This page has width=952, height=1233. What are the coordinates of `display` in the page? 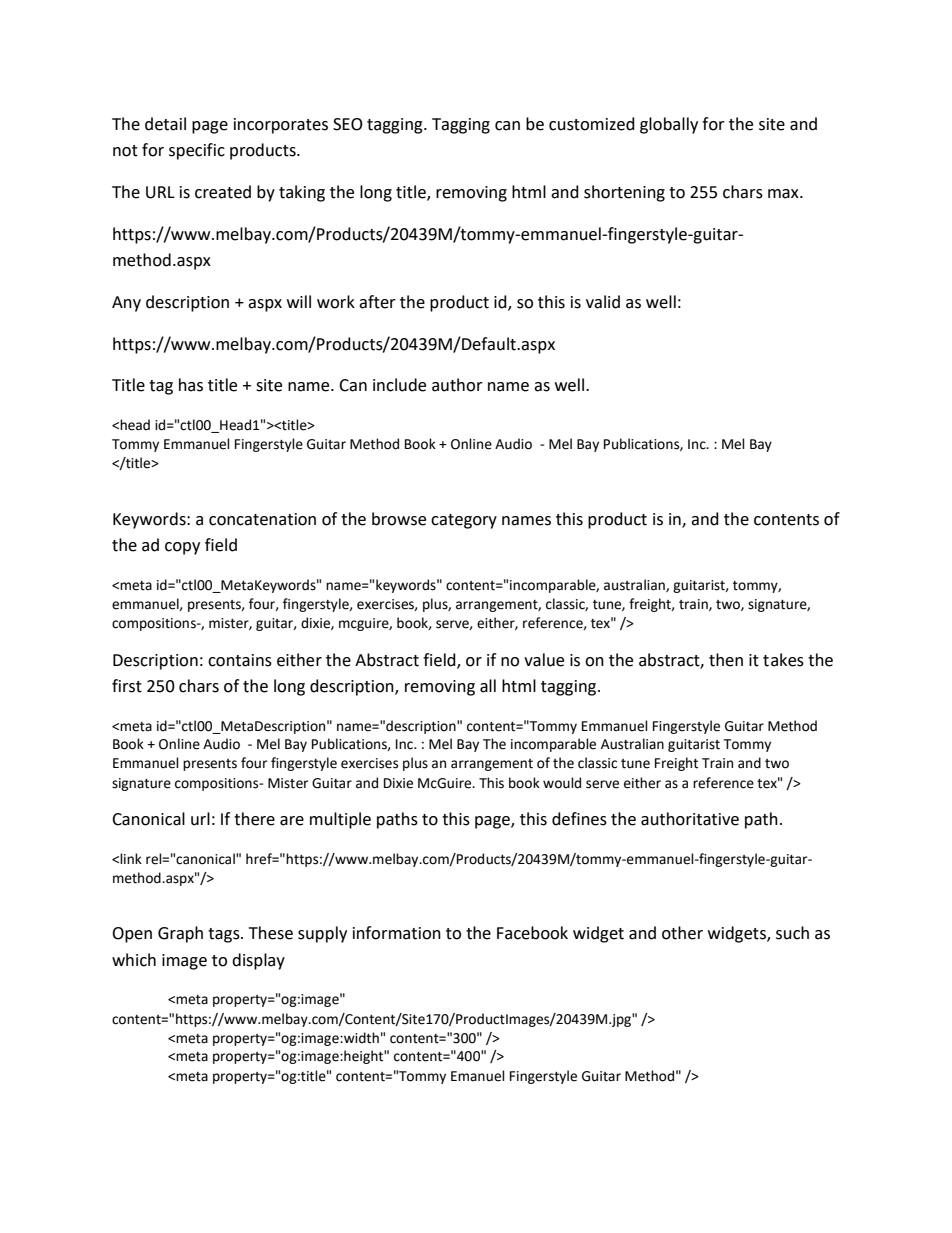 It's located at (258, 961).
